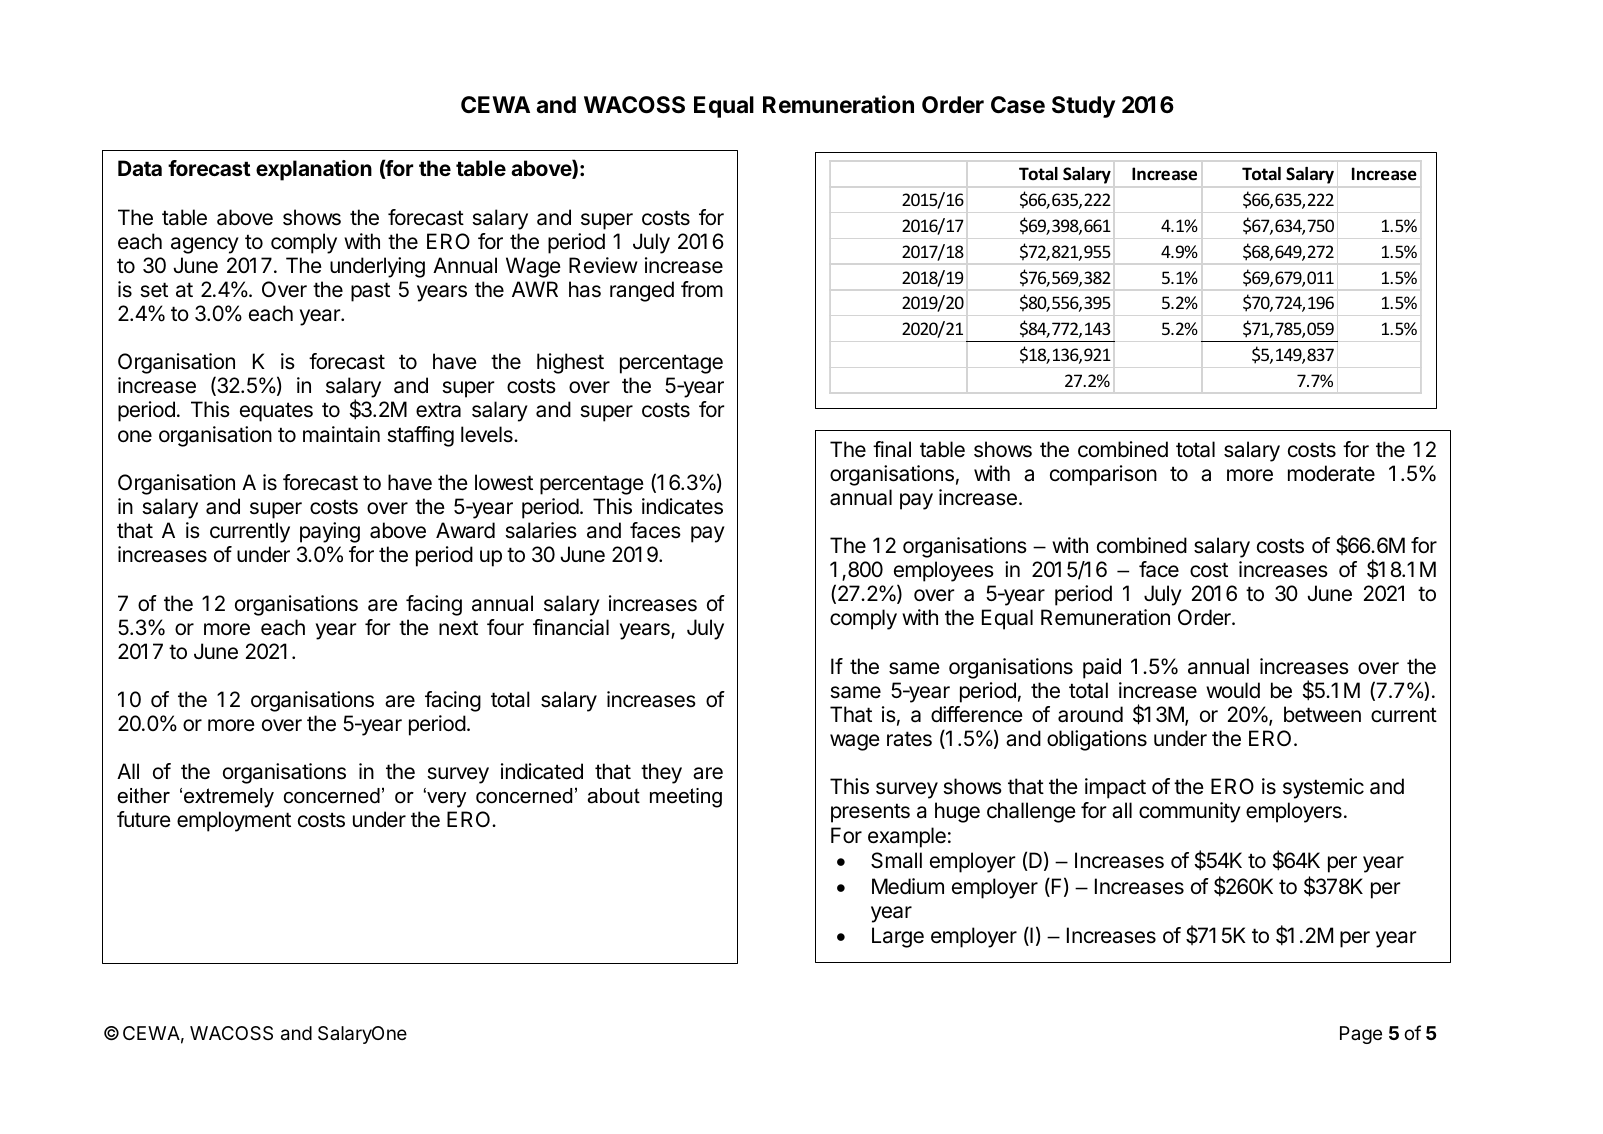 The height and width of the screenshot is (1134, 1603). Describe the element at coordinates (330, 532) in the screenshot. I see `paying` at that location.
